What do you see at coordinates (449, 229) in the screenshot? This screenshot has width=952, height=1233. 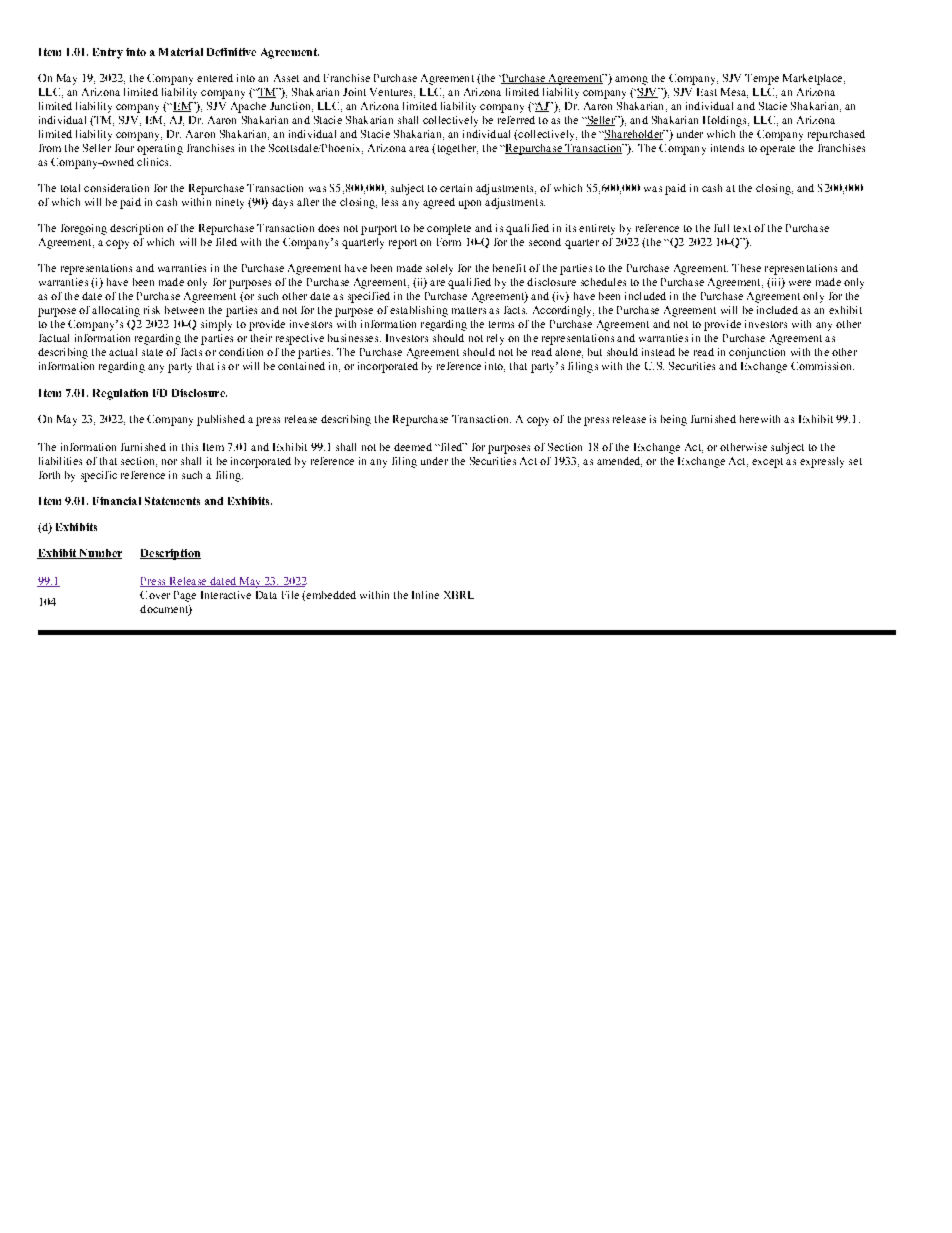 I see `complete` at bounding box center [449, 229].
